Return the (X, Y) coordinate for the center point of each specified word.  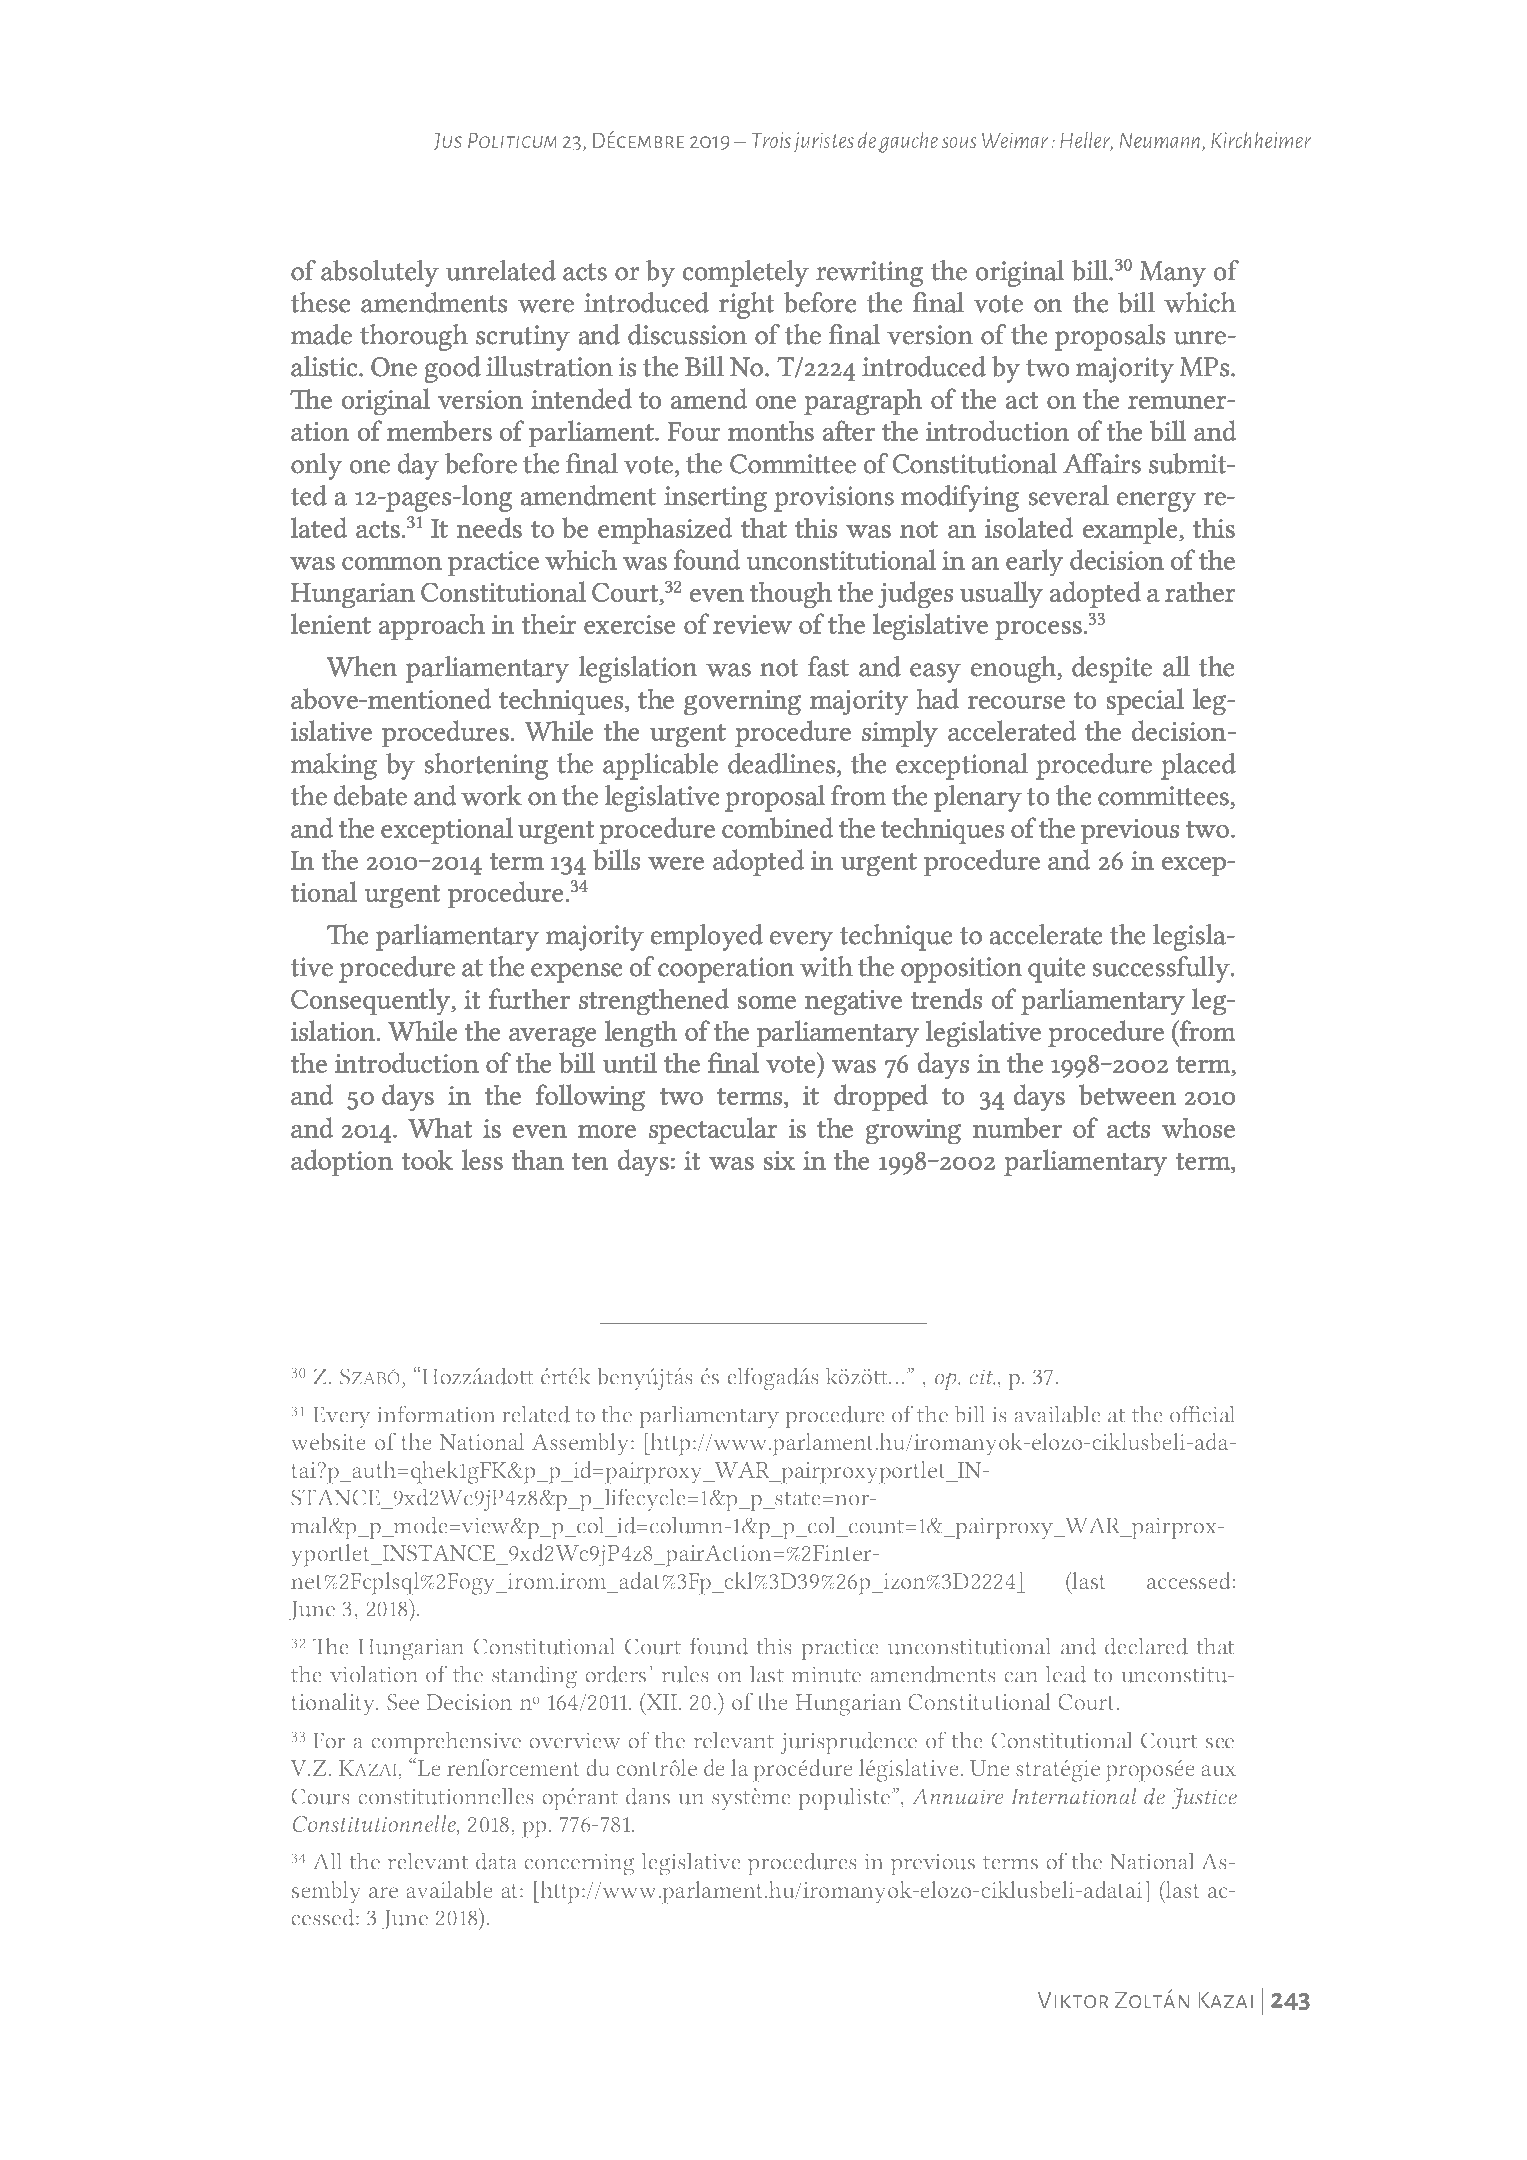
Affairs (1102, 463)
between (1127, 1094)
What (440, 1128)
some (767, 1002)
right (746, 305)
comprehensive (446, 1743)
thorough (414, 337)
